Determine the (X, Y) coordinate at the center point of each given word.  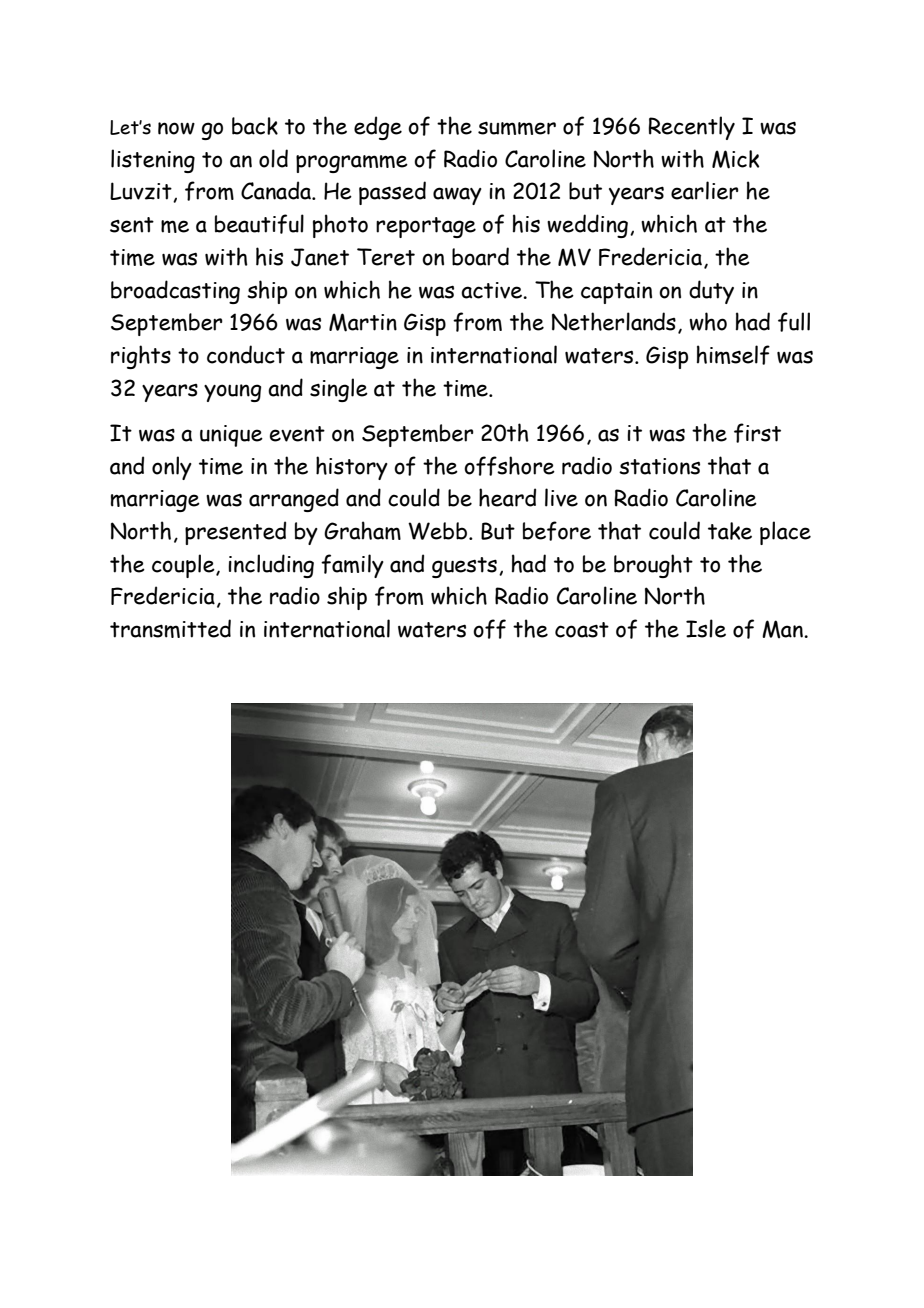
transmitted (170, 628)
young (232, 393)
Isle (706, 628)
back (255, 126)
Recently (691, 128)
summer (517, 128)
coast (582, 630)
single (339, 390)
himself (733, 355)
